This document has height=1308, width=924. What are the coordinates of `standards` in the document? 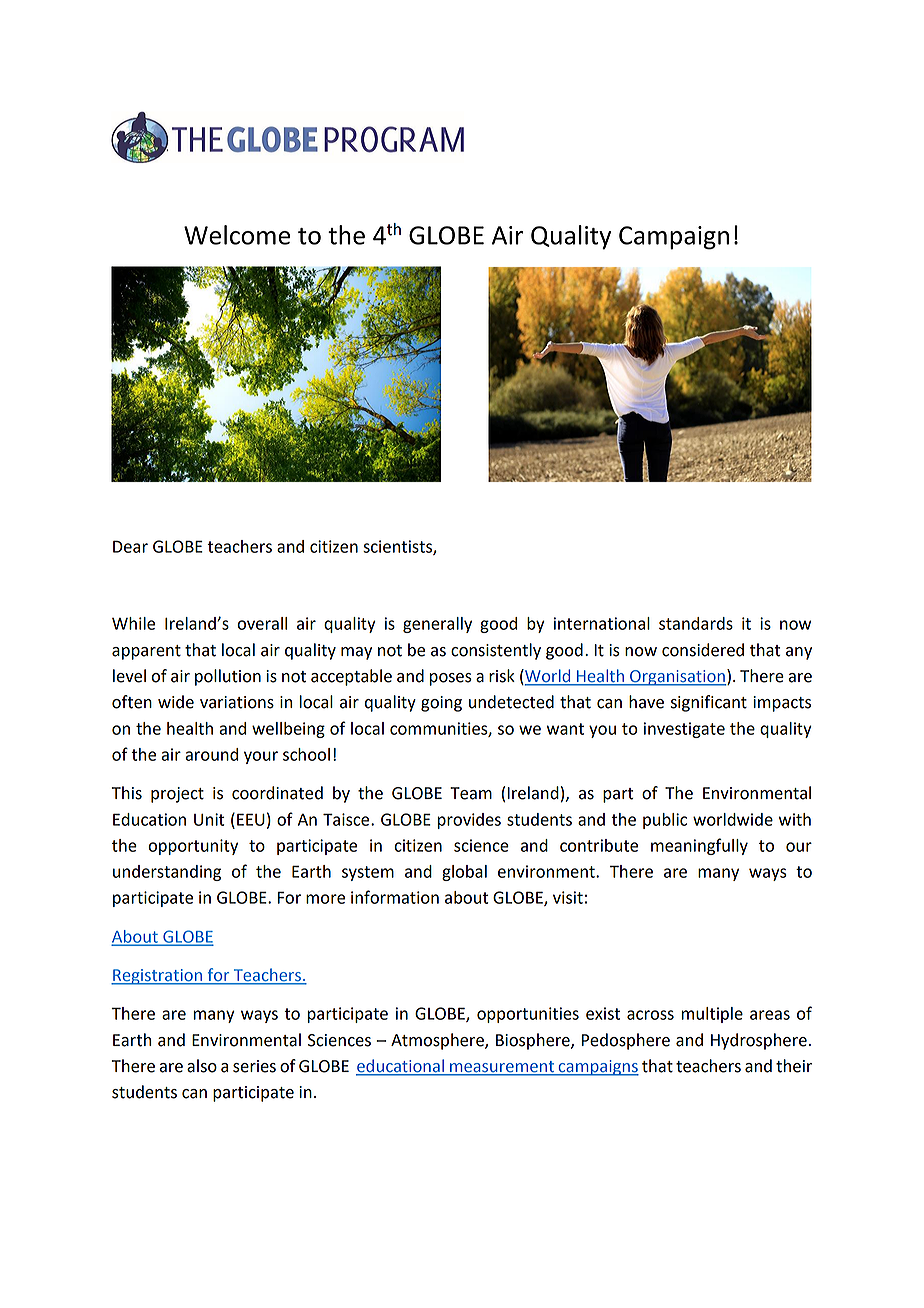 It's located at (696, 623).
